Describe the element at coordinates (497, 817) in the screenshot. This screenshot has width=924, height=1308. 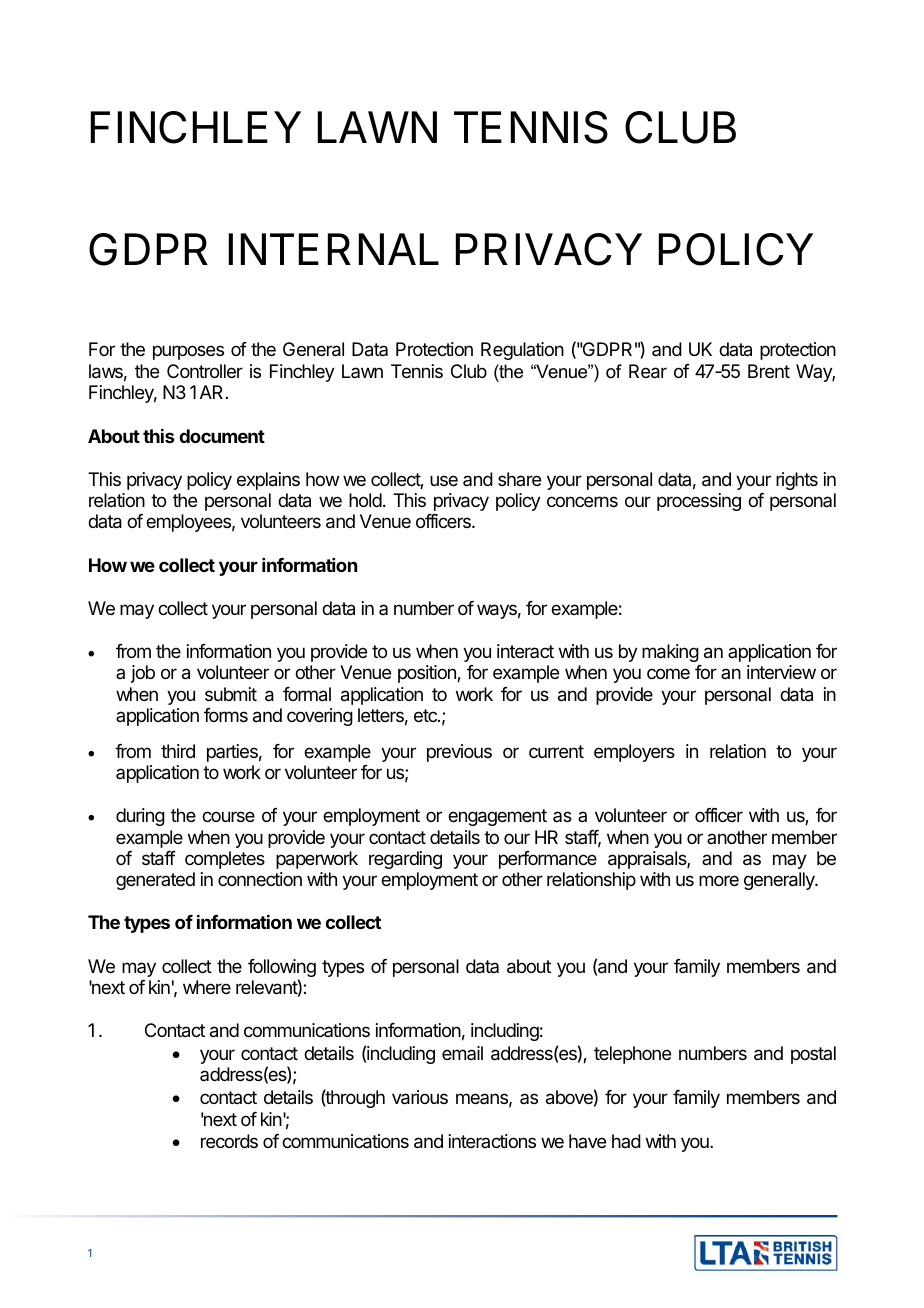
I see `engagement` at that location.
